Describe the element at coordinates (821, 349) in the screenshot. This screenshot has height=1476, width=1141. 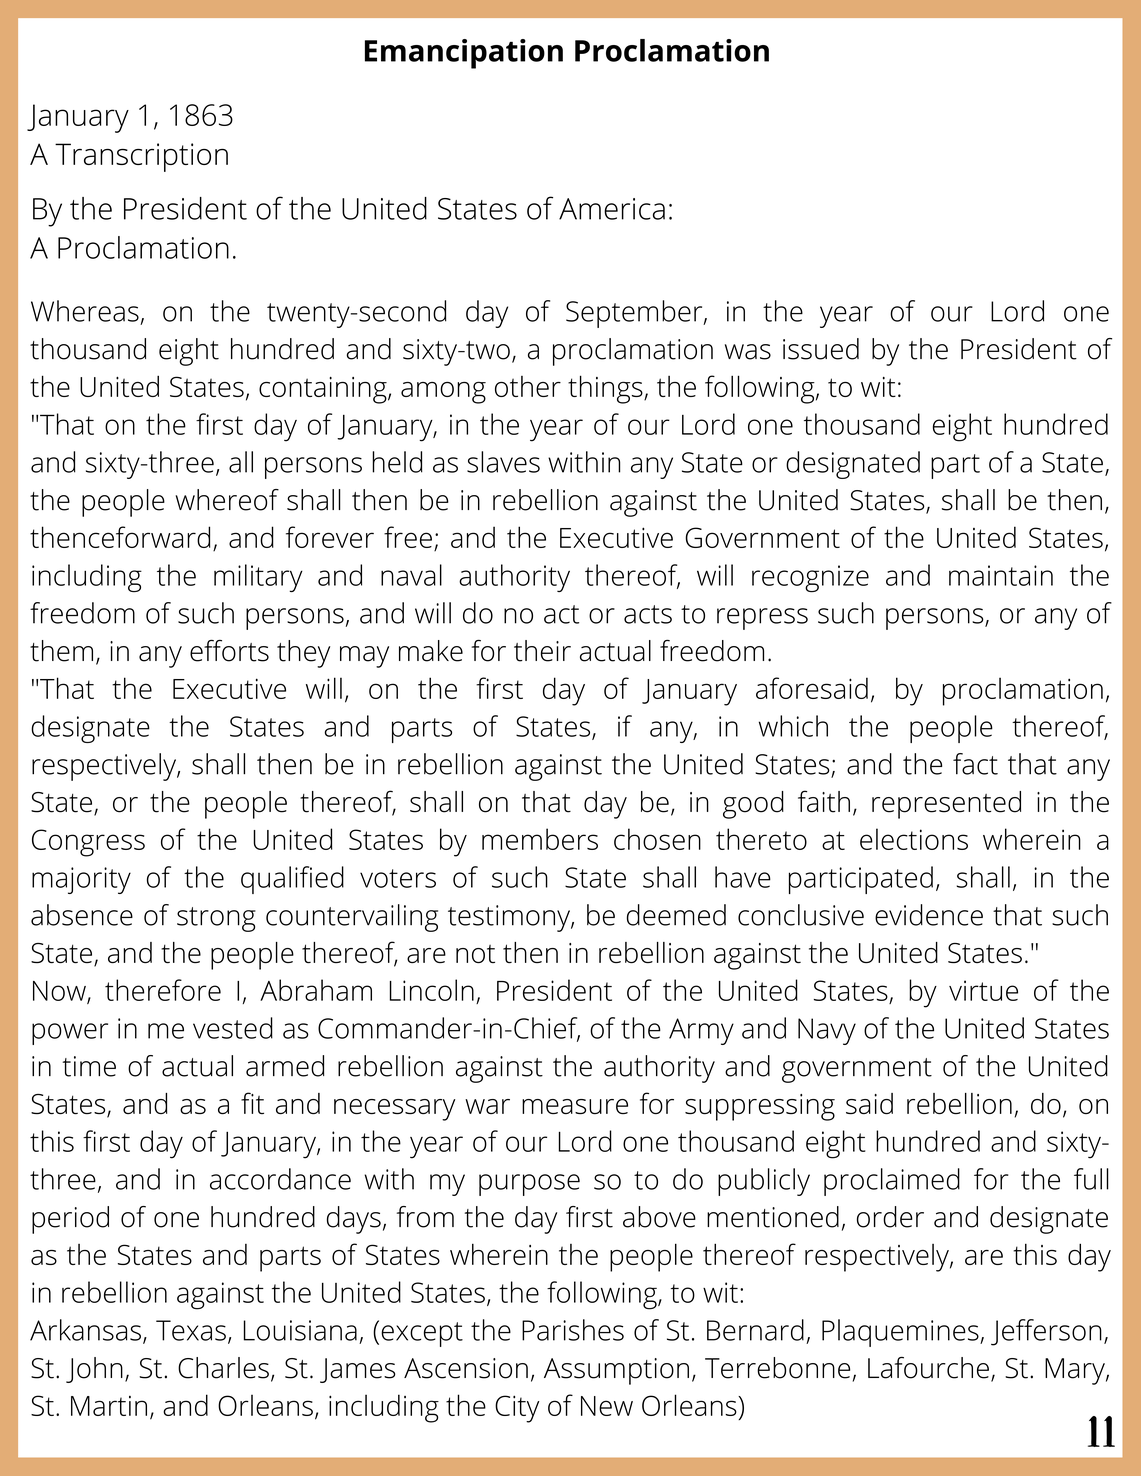
I see `issued` at that location.
